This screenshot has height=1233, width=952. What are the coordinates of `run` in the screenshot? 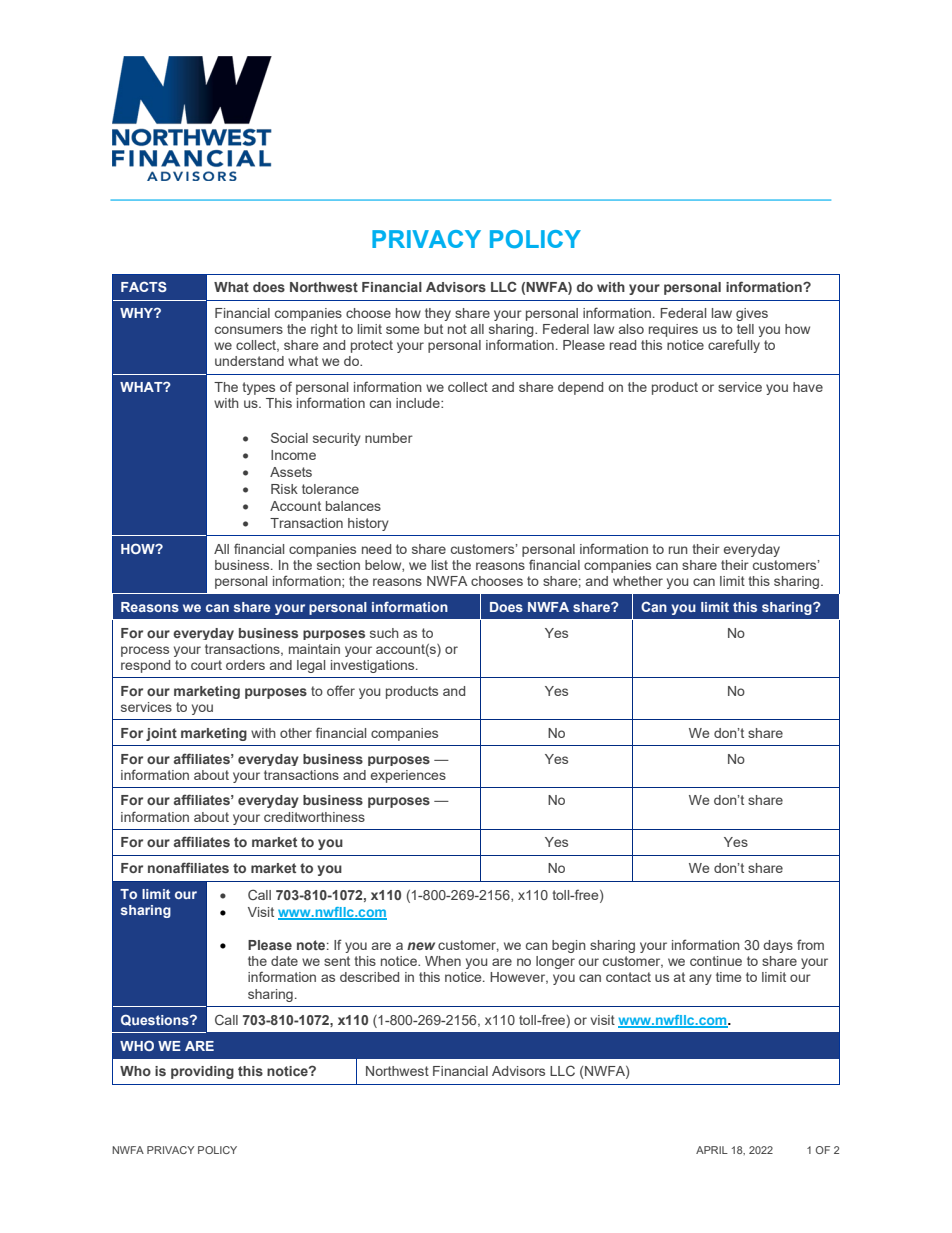 It's located at (678, 550).
